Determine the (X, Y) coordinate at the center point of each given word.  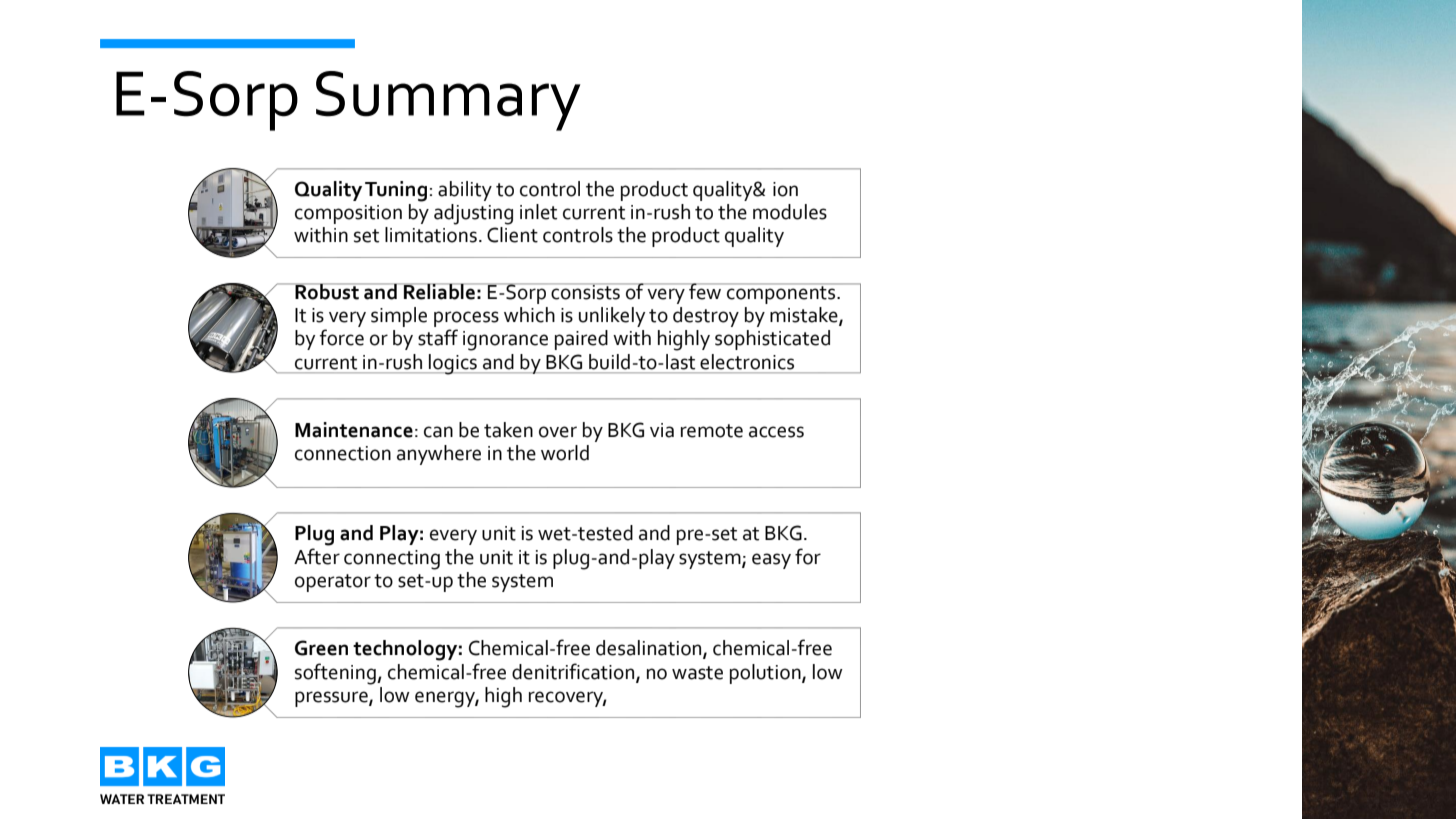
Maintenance (354, 430)
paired (581, 340)
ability (465, 191)
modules (790, 212)
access (776, 432)
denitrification (574, 672)
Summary (448, 101)
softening (336, 674)
